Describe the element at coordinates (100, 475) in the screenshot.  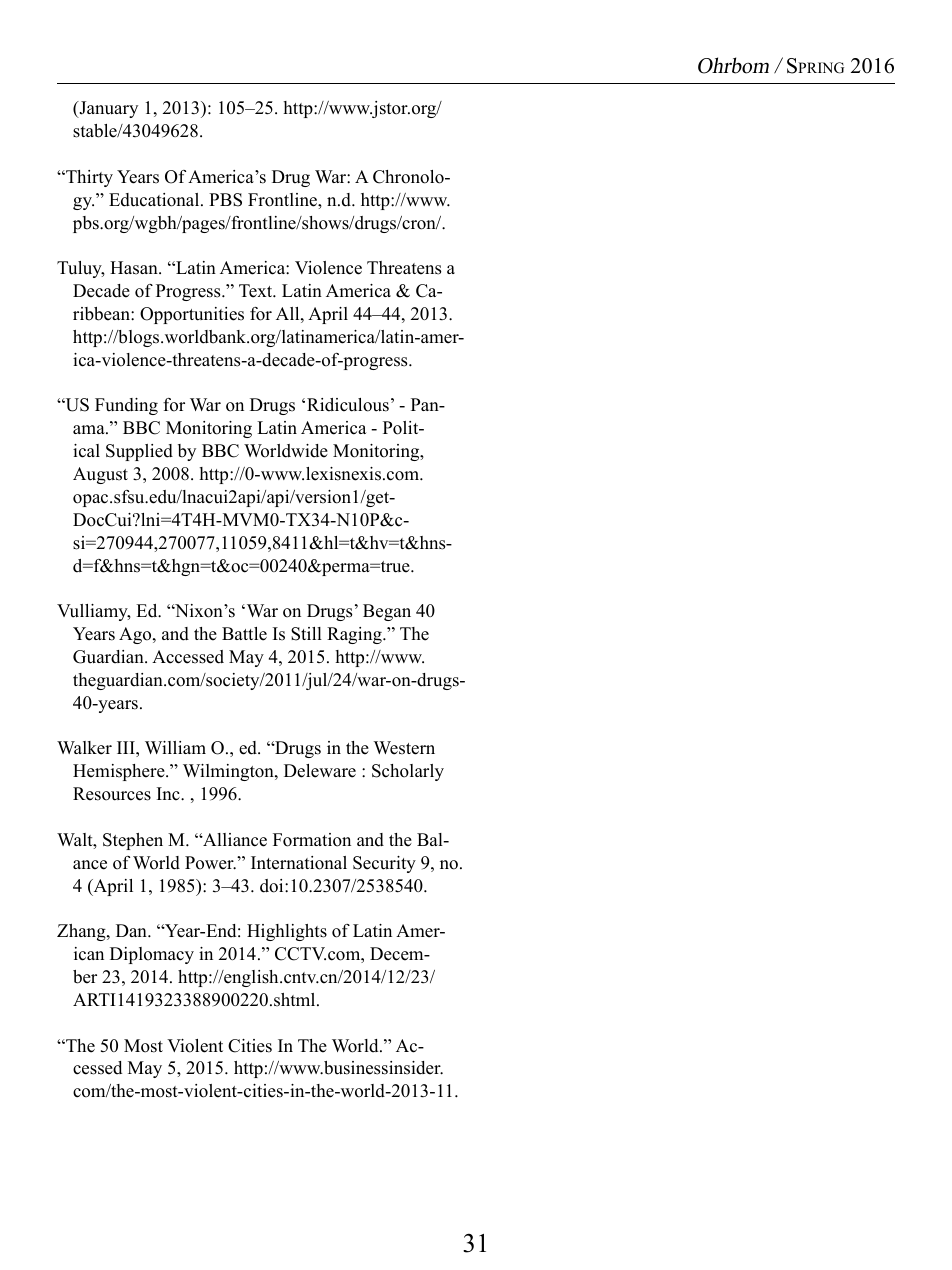
I see `August` at that location.
